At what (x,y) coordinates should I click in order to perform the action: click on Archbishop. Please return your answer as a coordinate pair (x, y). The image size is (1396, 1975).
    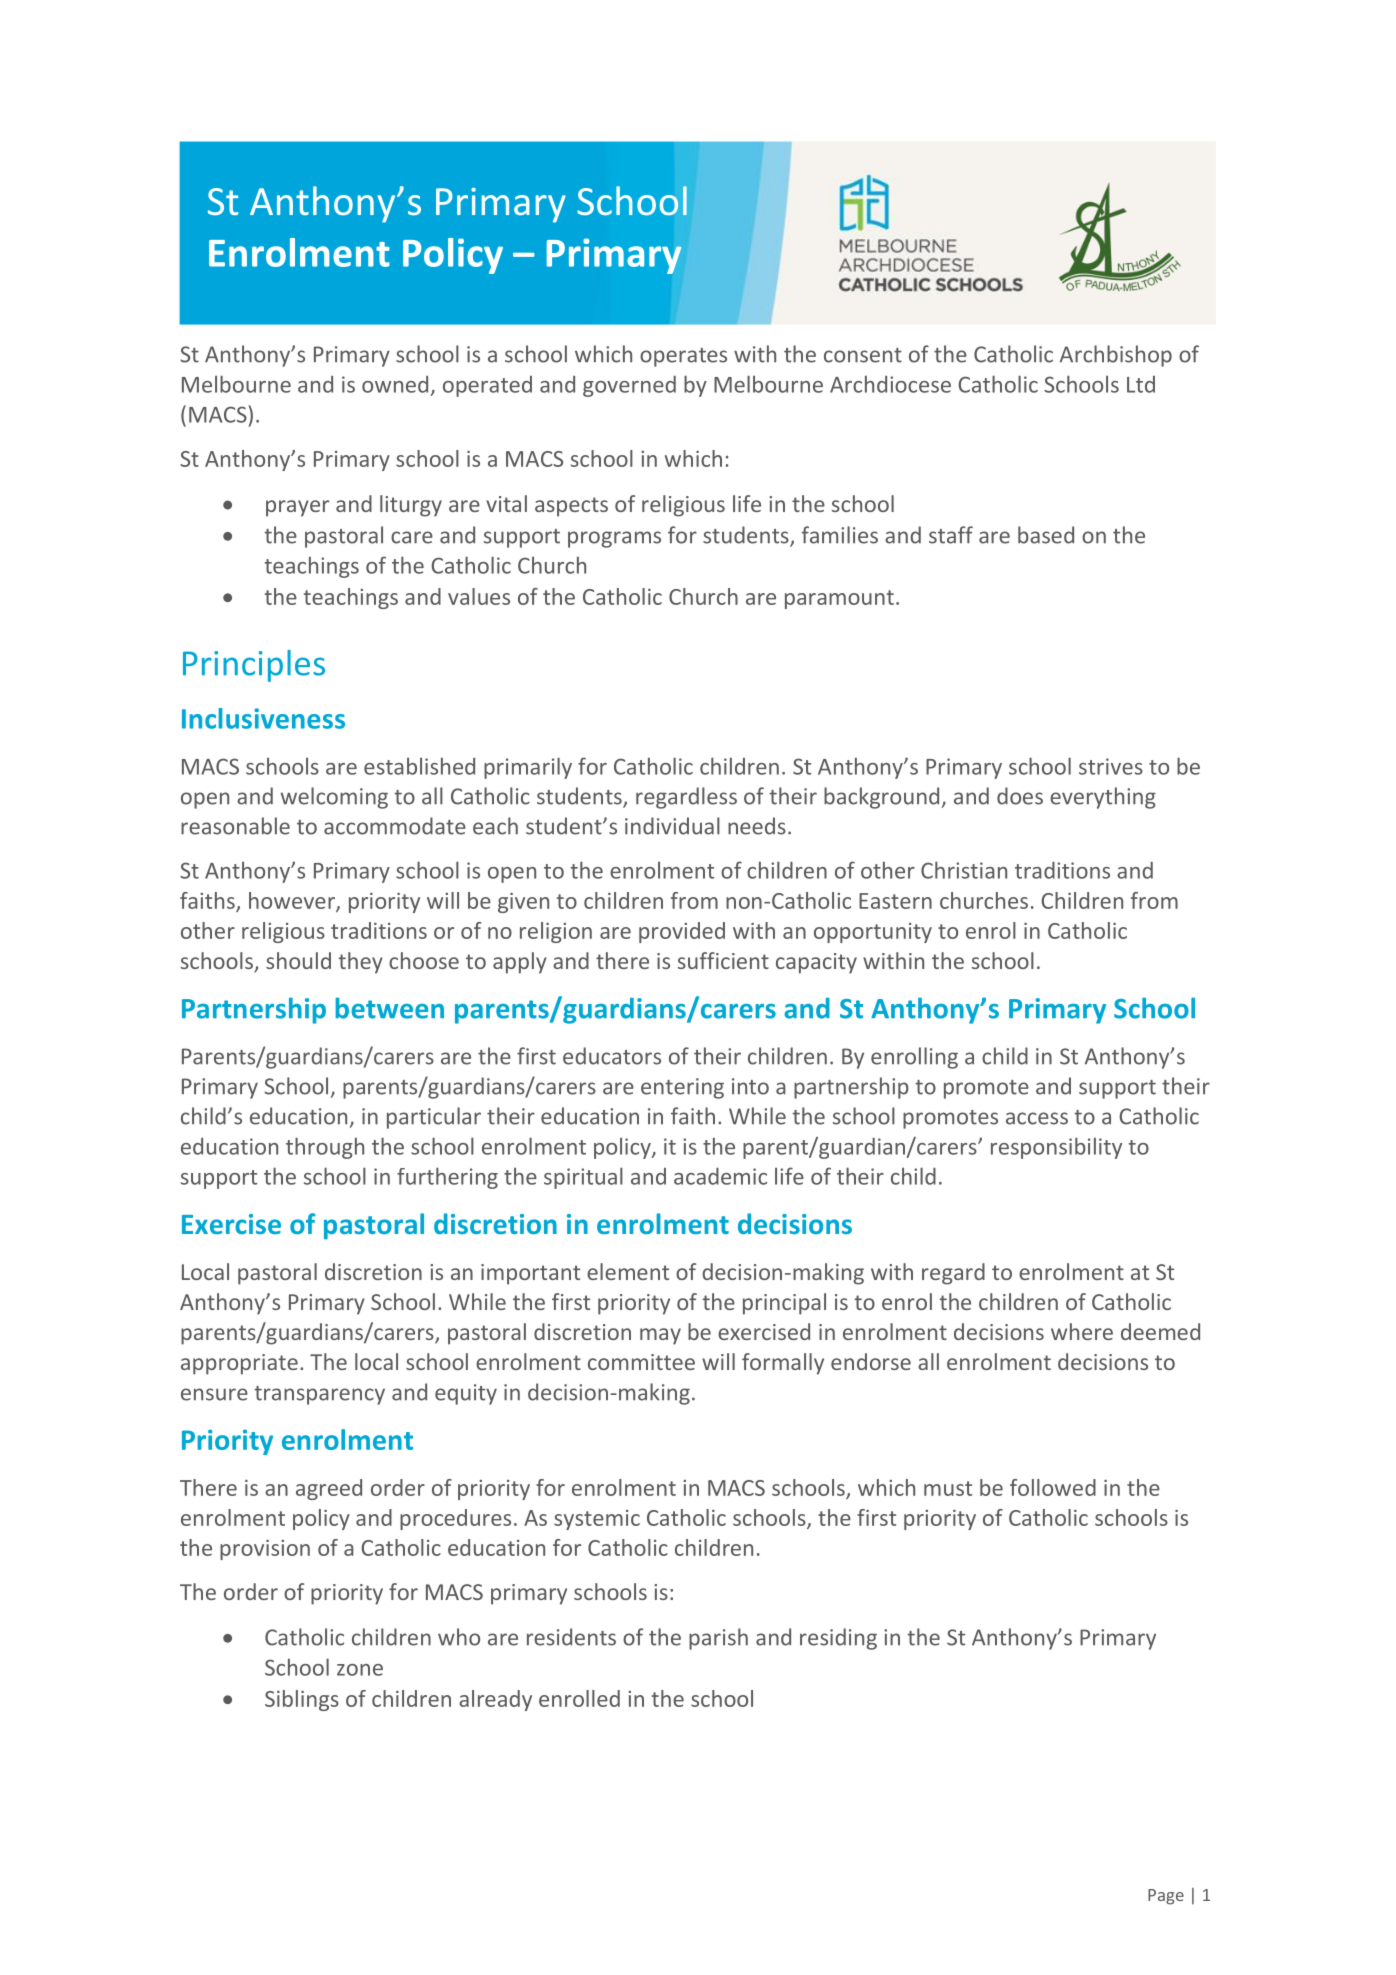
    Looking at the image, I should click on (1116, 356).
